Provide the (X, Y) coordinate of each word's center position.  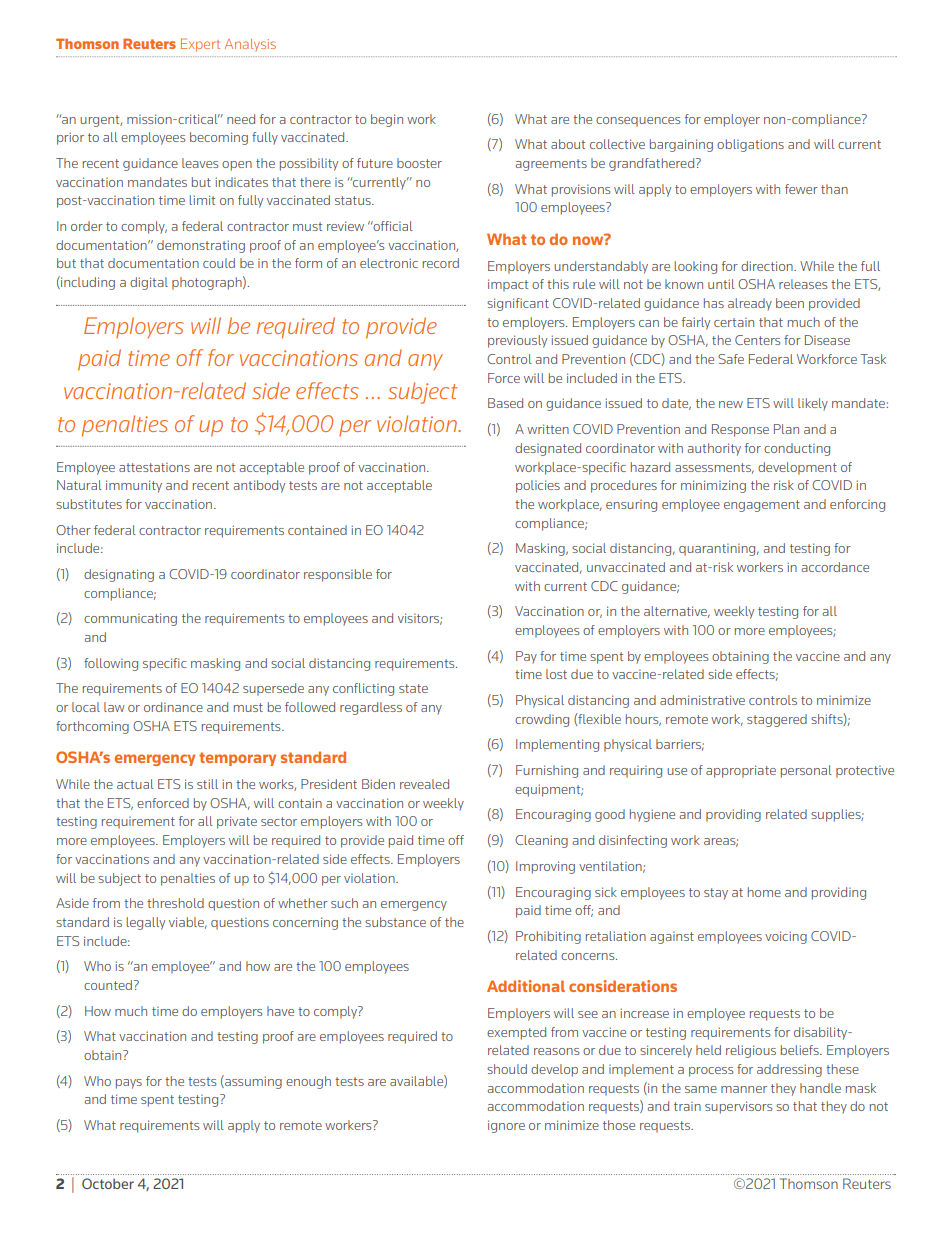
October (108, 1183)
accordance (835, 567)
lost (556, 674)
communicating (130, 619)
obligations (750, 145)
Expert (200, 45)
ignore (506, 1126)
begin (387, 120)
